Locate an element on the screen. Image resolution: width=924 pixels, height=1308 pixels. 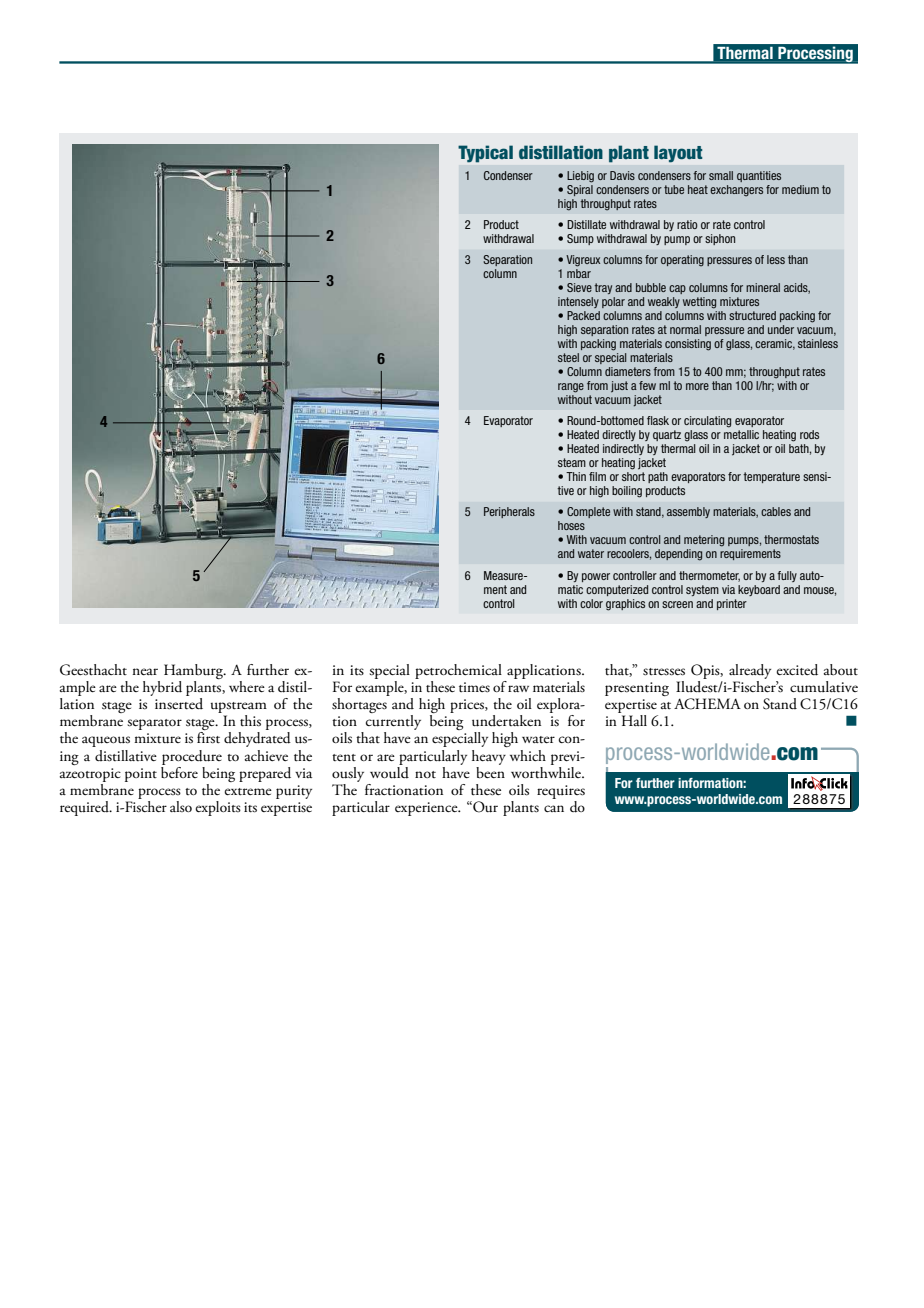
Spiral is located at coordinates (580, 189).
